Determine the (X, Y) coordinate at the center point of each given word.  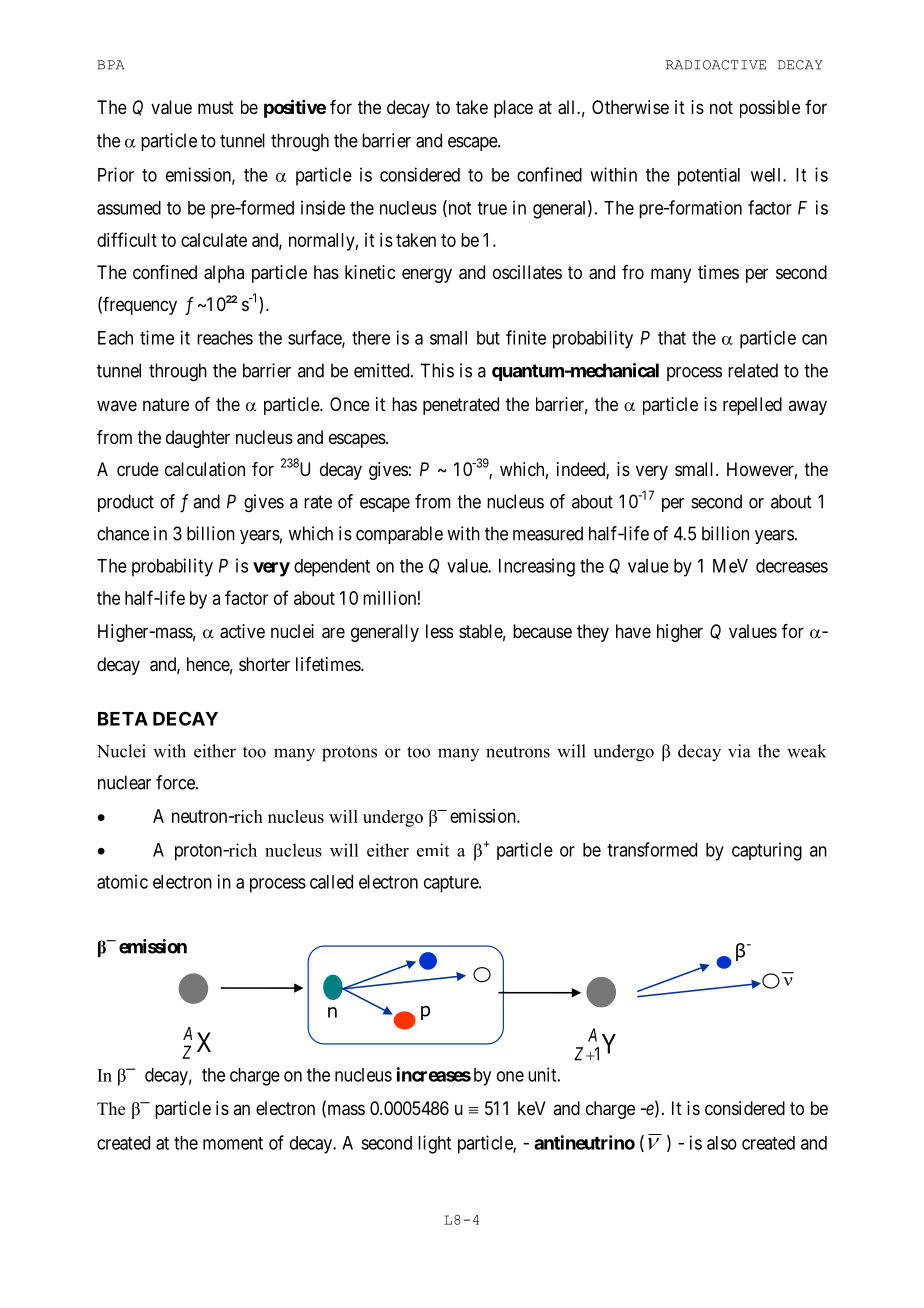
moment (233, 1143)
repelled (752, 406)
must (216, 107)
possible (770, 109)
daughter (198, 439)
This (437, 370)
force (176, 782)
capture (452, 884)
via (739, 751)
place (513, 109)
